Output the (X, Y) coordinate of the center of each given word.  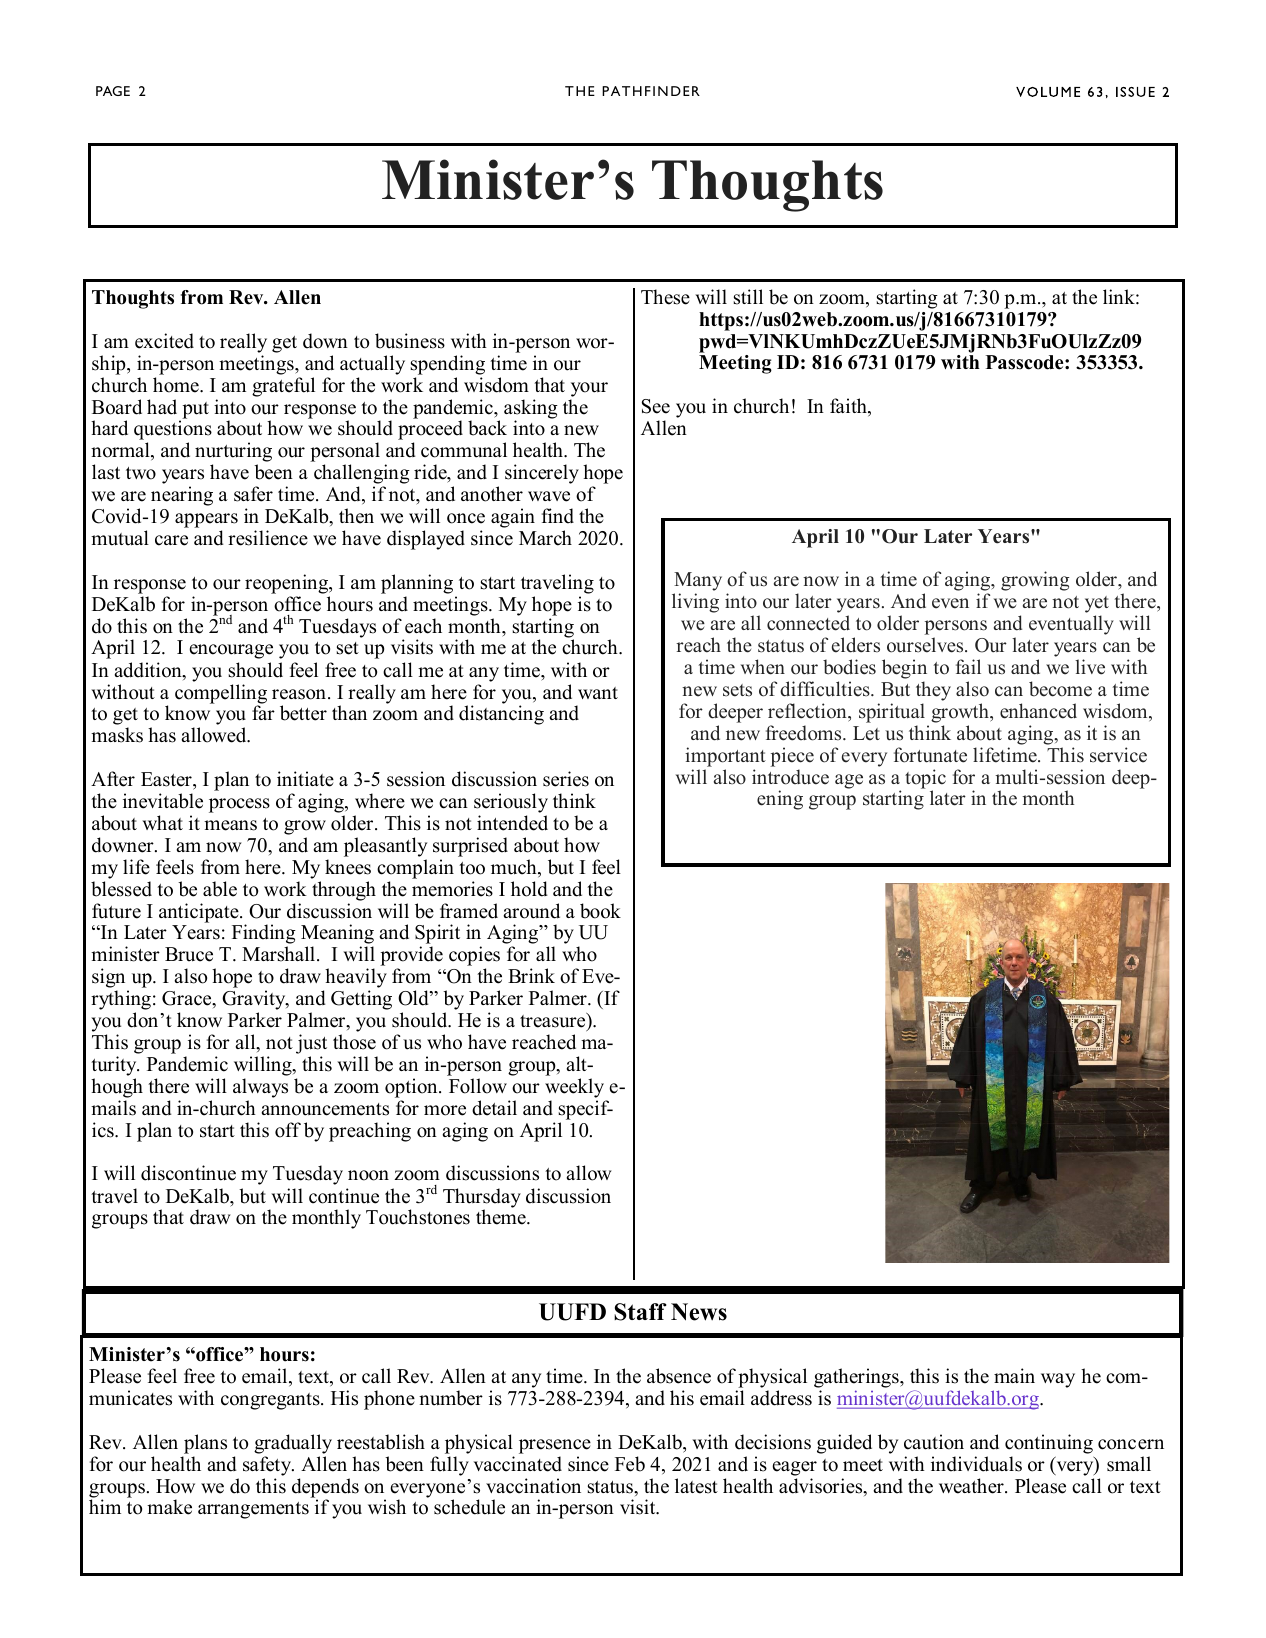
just (311, 1045)
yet (1097, 606)
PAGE (113, 91)
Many (698, 583)
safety (268, 1466)
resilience (268, 538)
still (748, 297)
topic (925, 780)
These (665, 297)
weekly (574, 1088)
